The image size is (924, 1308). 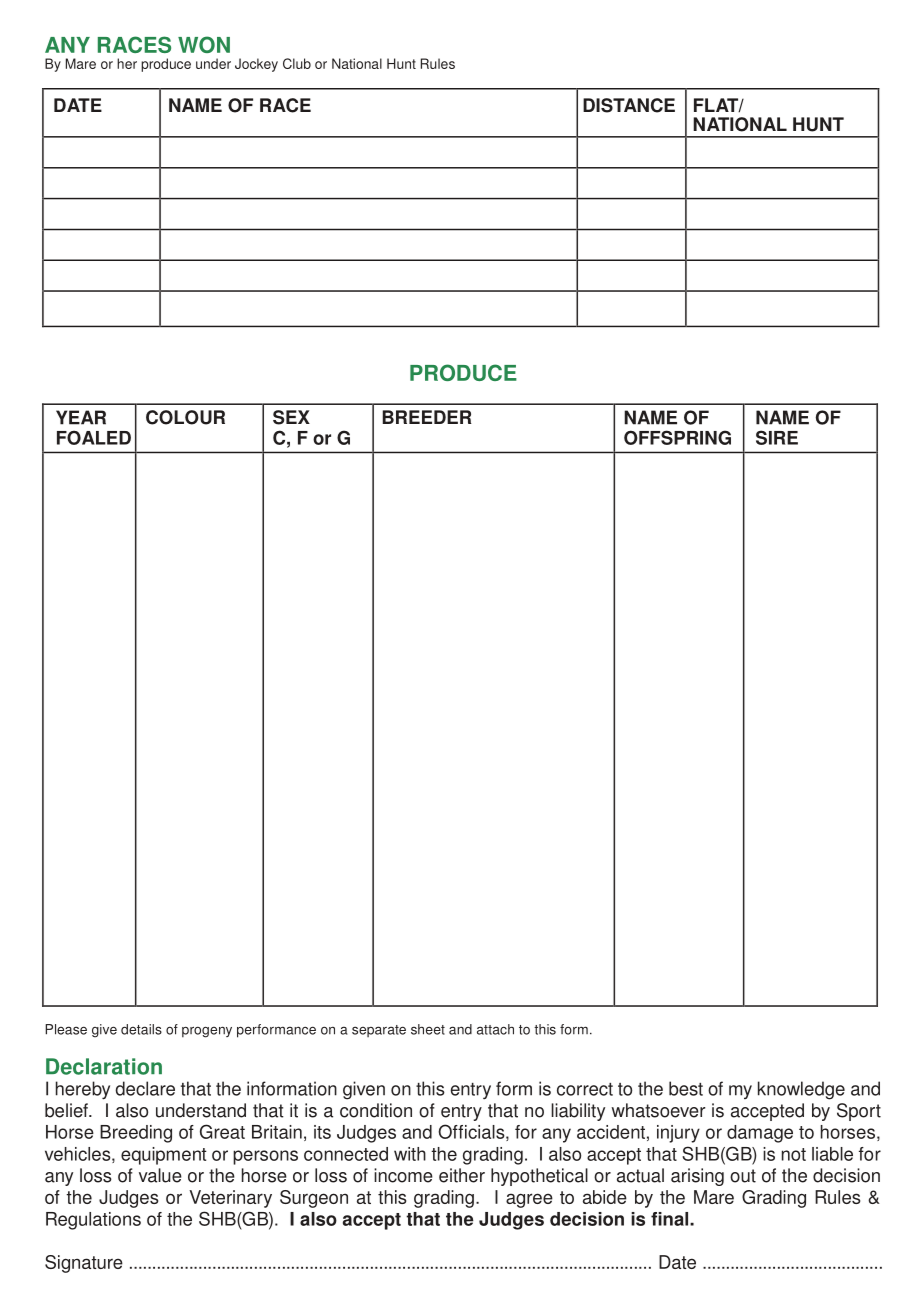 What do you see at coordinates (462, 1175) in the screenshot?
I see `either` at bounding box center [462, 1175].
